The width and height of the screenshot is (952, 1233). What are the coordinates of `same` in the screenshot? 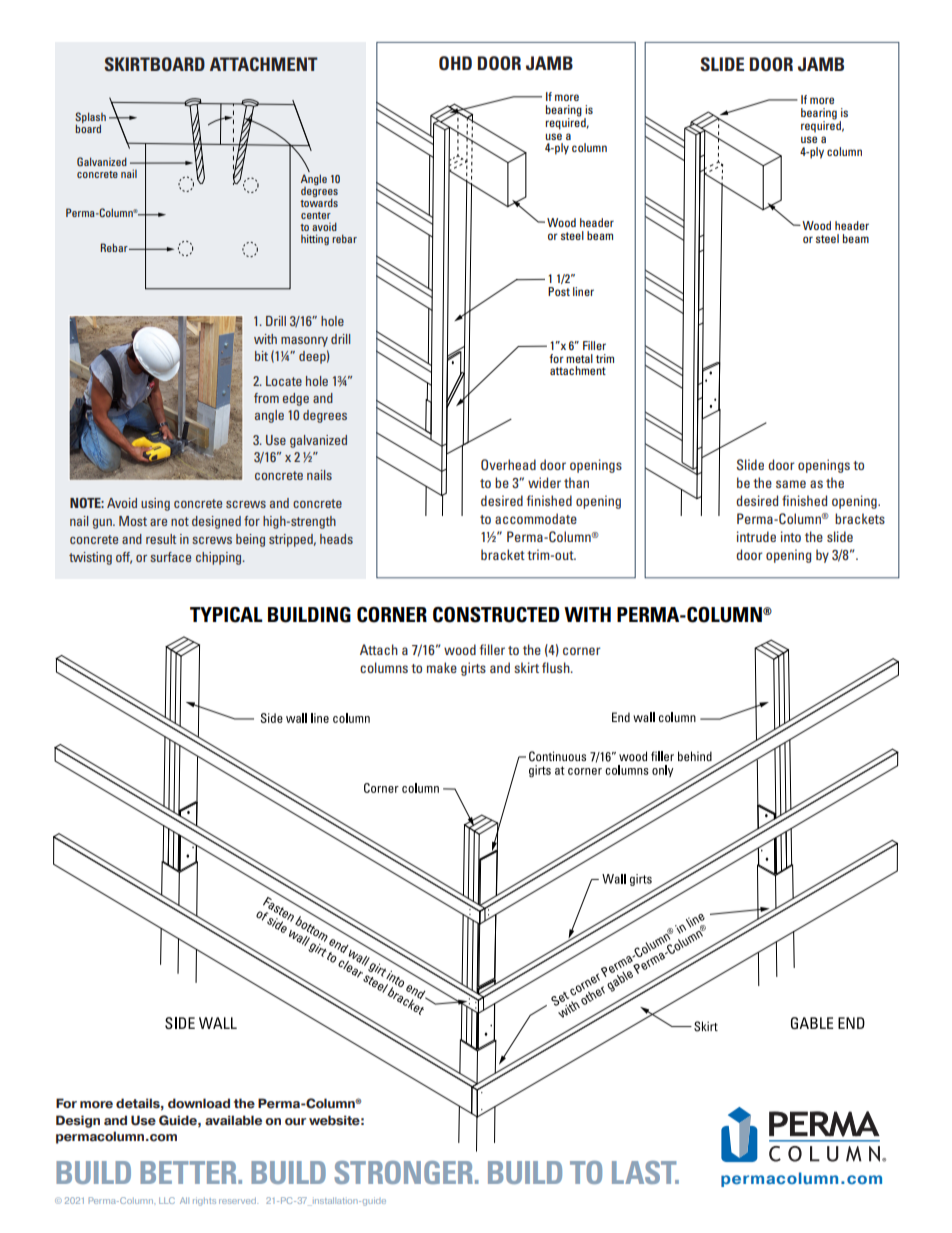 It's located at (791, 484).
